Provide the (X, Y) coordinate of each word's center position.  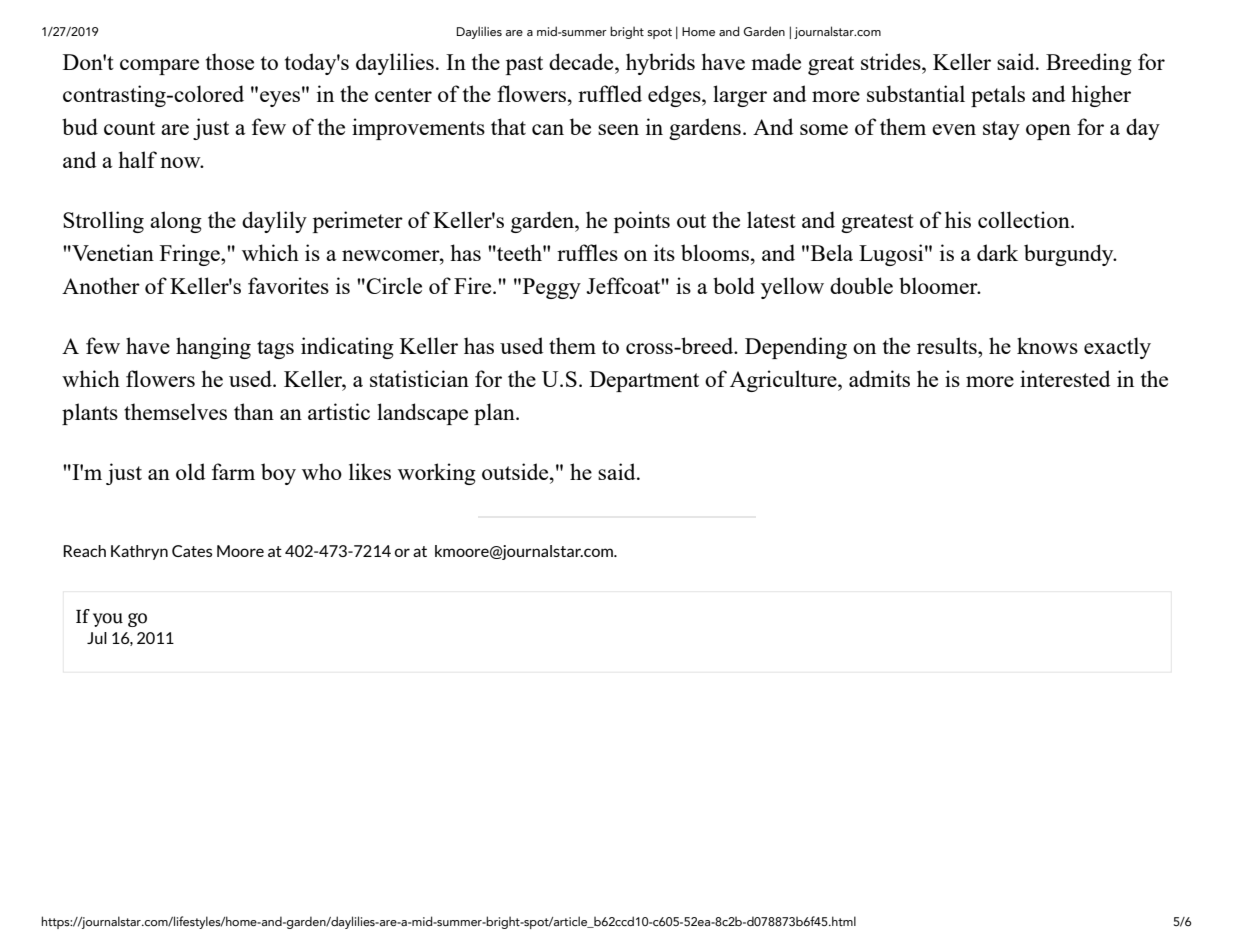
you (108, 620)
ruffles (587, 252)
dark (997, 252)
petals (998, 96)
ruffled (610, 93)
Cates (192, 551)
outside (516, 471)
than (254, 411)
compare (159, 67)
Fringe (191, 255)
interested (1065, 378)
